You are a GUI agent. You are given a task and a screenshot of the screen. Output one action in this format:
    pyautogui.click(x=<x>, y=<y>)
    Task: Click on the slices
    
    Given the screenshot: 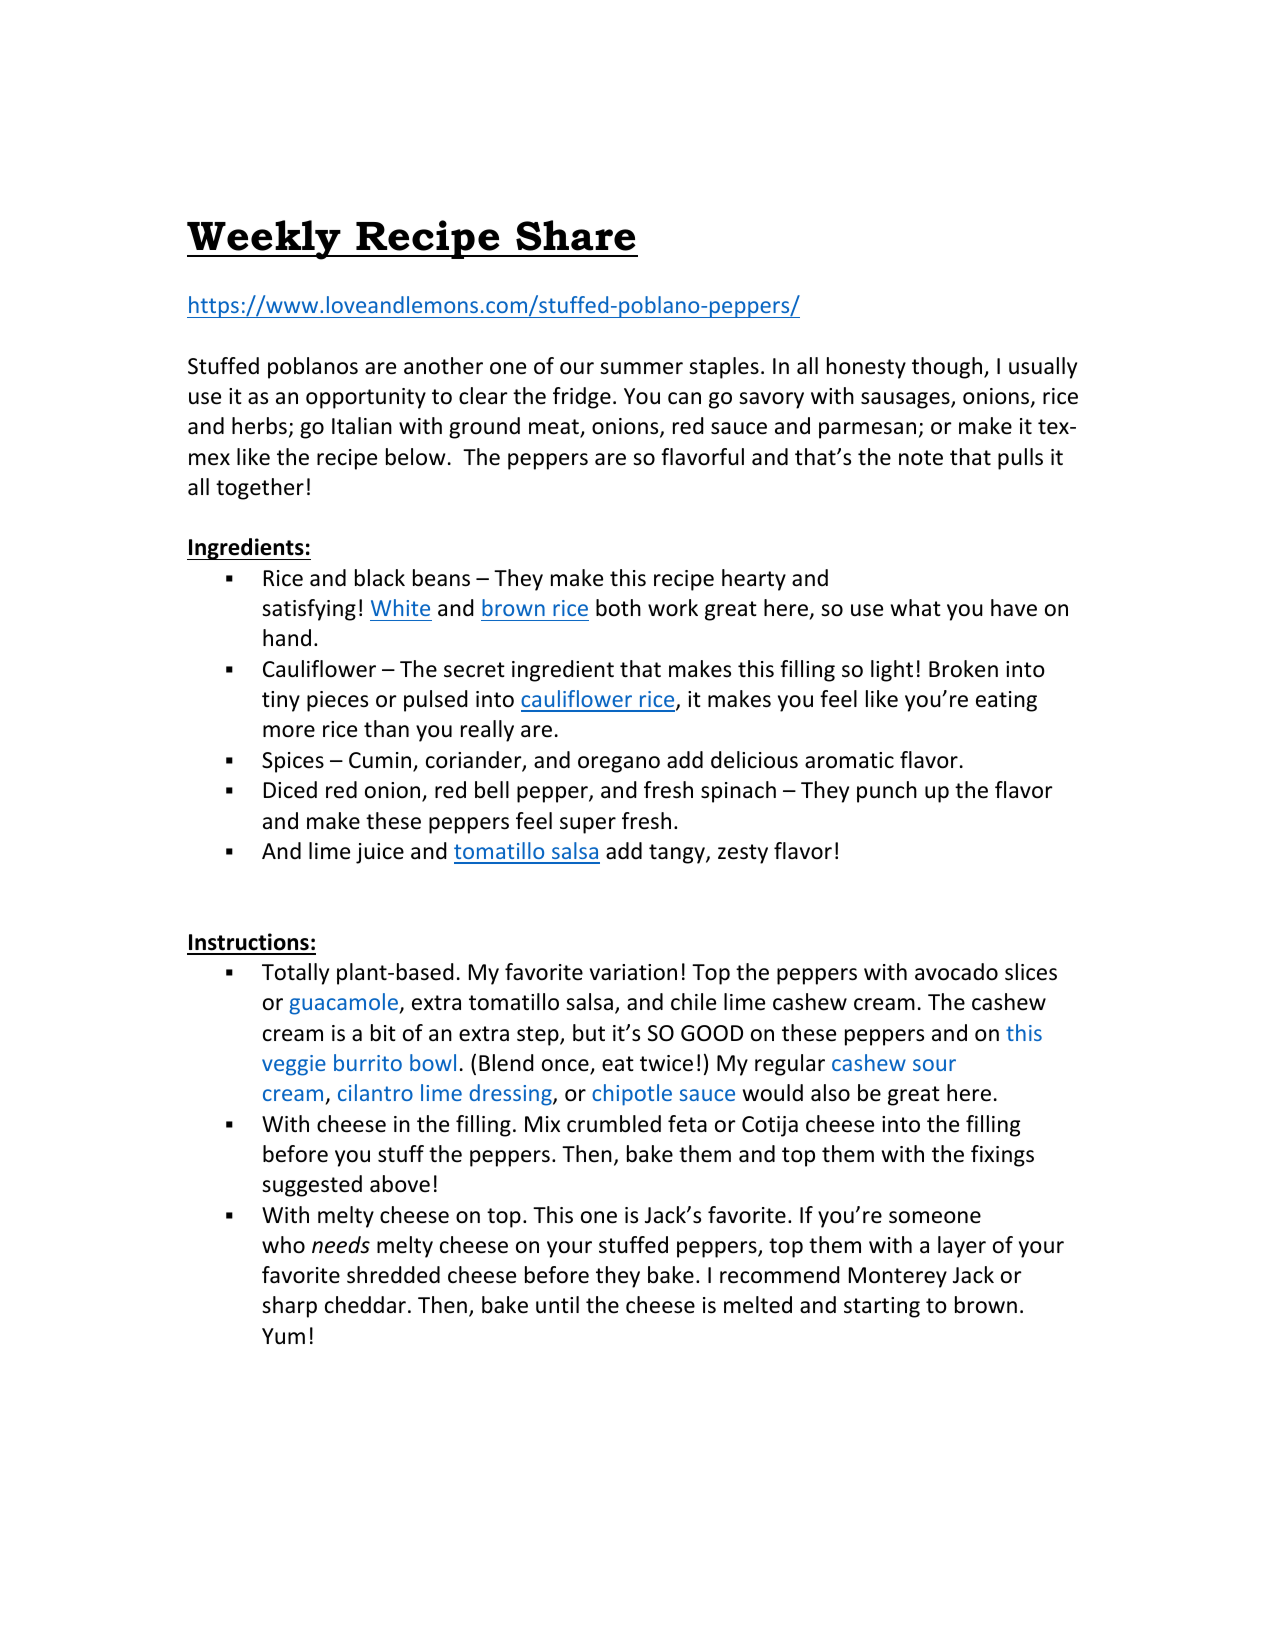 What is the action you would take?
    pyautogui.click(x=1031, y=972)
